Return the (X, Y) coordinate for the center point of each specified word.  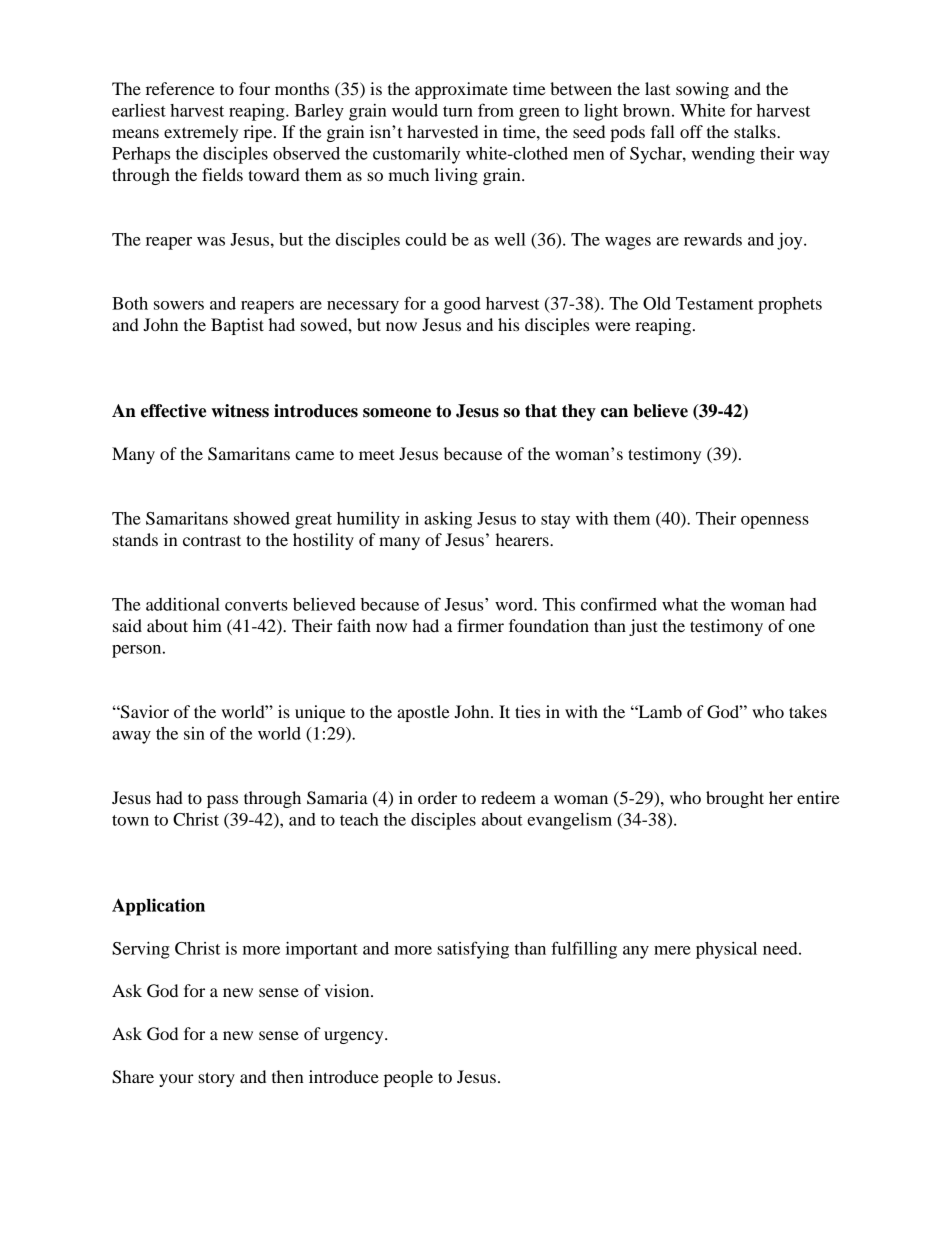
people (408, 1078)
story (216, 1079)
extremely (201, 133)
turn (458, 111)
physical (726, 950)
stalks (756, 131)
